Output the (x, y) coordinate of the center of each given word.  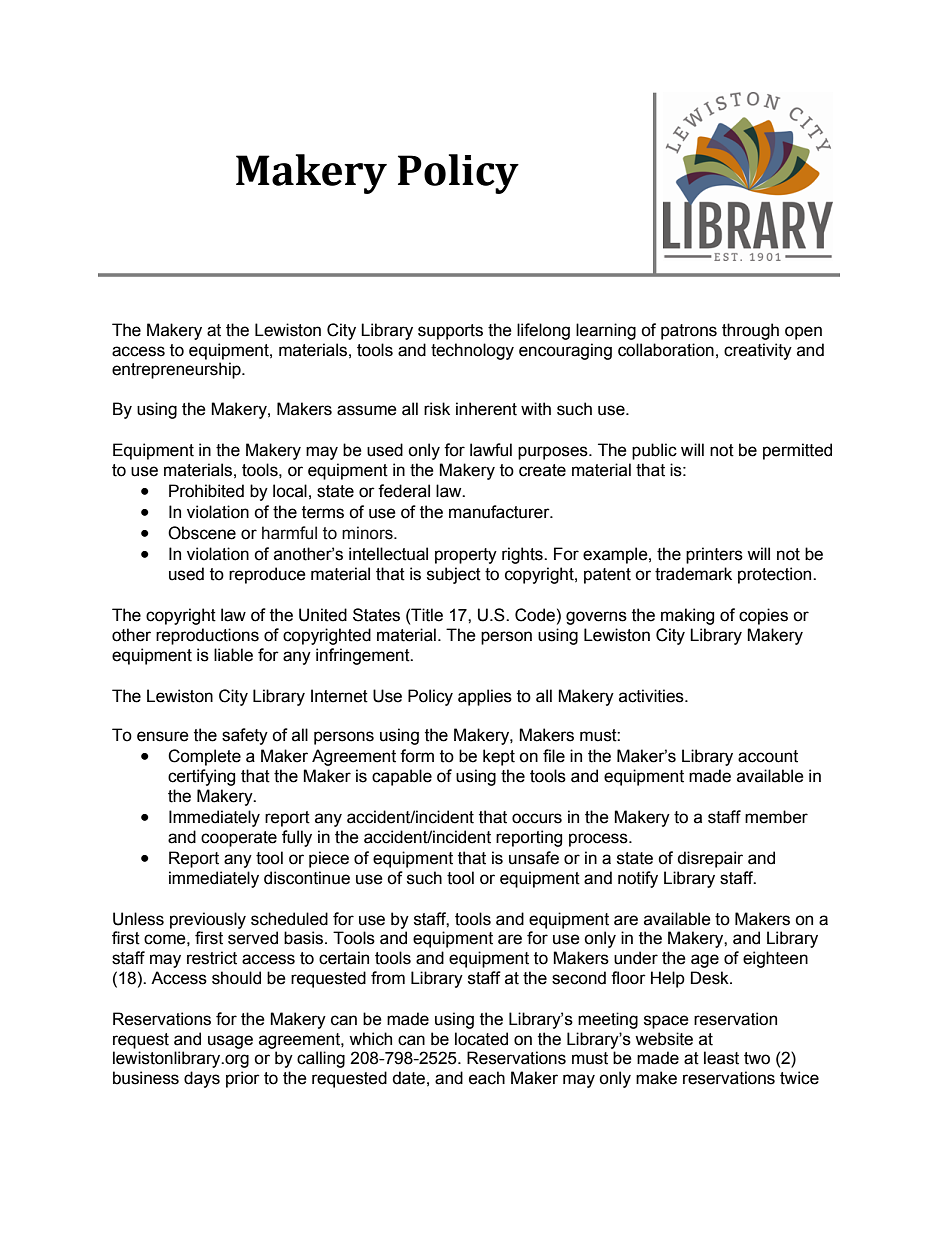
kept (499, 757)
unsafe (534, 858)
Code (535, 615)
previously (208, 920)
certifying (201, 777)
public (654, 451)
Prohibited (206, 491)
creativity (758, 351)
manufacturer (500, 512)
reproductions (207, 636)
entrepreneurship (177, 370)
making (687, 616)
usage (230, 1042)
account (768, 756)
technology (472, 351)
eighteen (775, 959)
